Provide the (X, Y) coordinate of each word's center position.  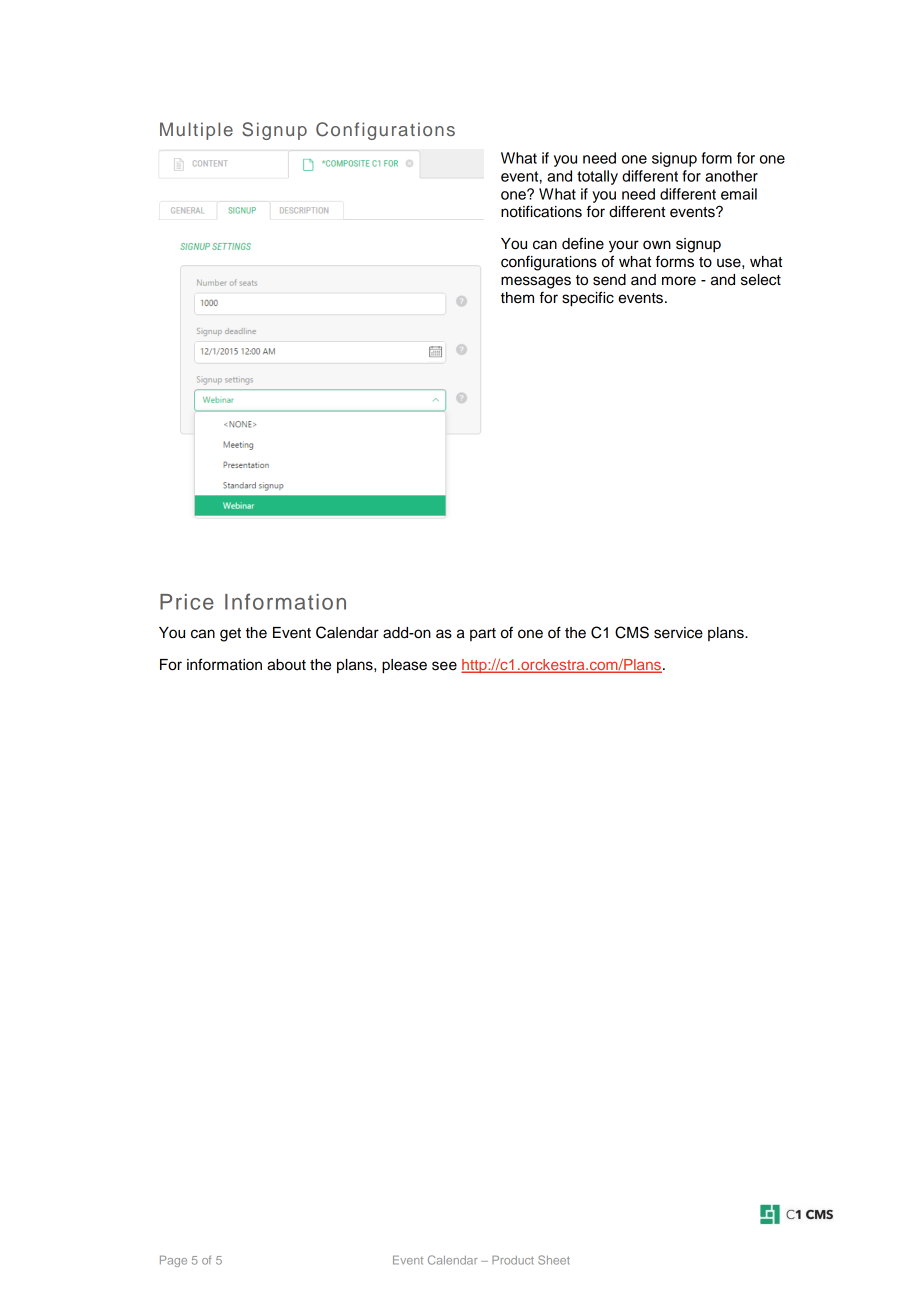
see (444, 666)
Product (513, 1260)
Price (187, 602)
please (404, 666)
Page (173, 1261)
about (286, 665)
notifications (541, 211)
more (679, 281)
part (483, 634)
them (517, 298)
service (678, 633)
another (731, 176)
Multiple (196, 131)
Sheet (554, 1260)
